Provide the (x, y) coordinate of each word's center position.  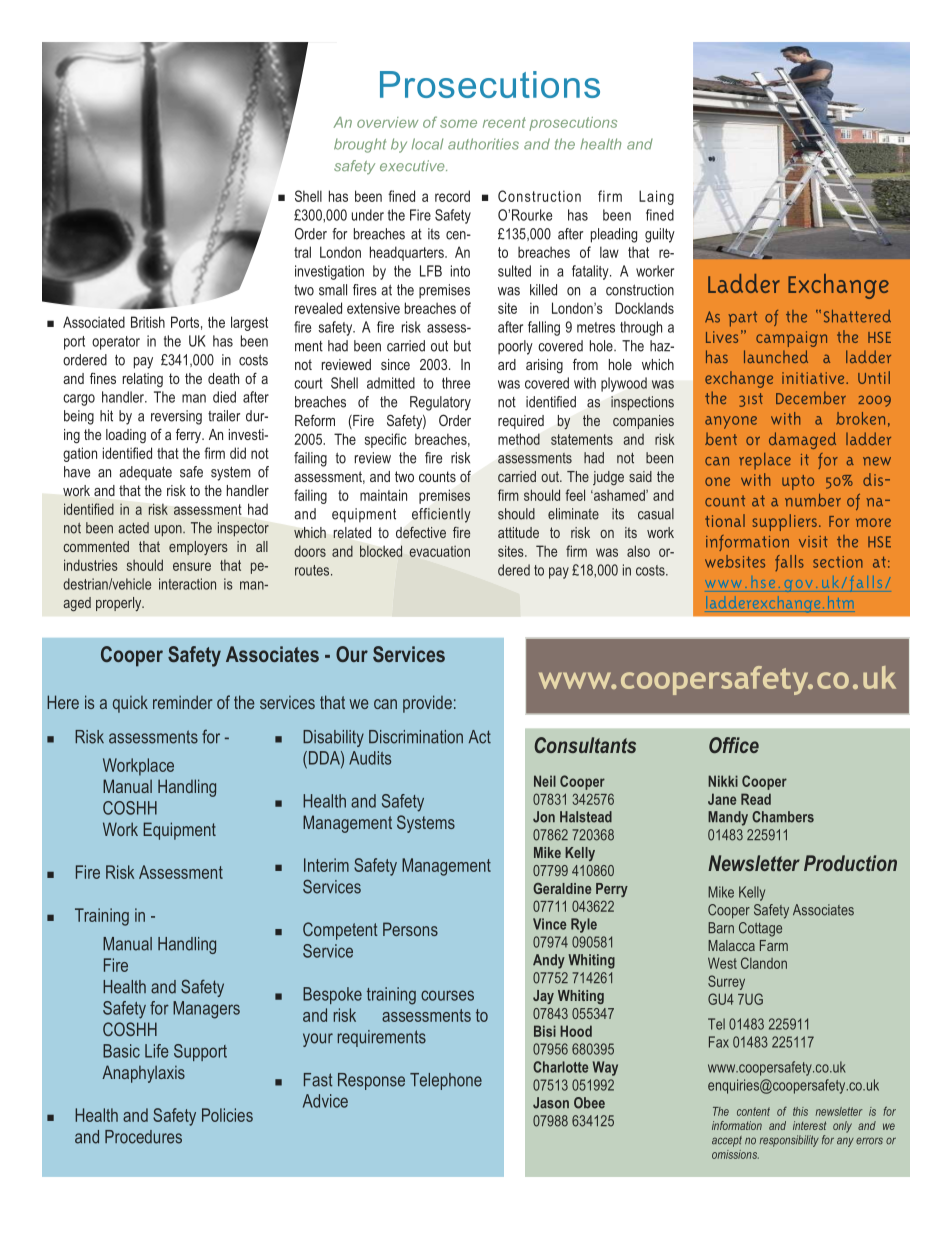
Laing (656, 197)
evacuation (439, 551)
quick (130, 704)
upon (169, 531)
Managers (206, 1010)
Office (734, 745)
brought (360, 145)
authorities (483, 144)
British (148, 322)
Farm (774, 945)
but (462, 346)
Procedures (143, 1137)
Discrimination (416, 737)
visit (813, 542)
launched (776, 356)
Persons (410, 929)
